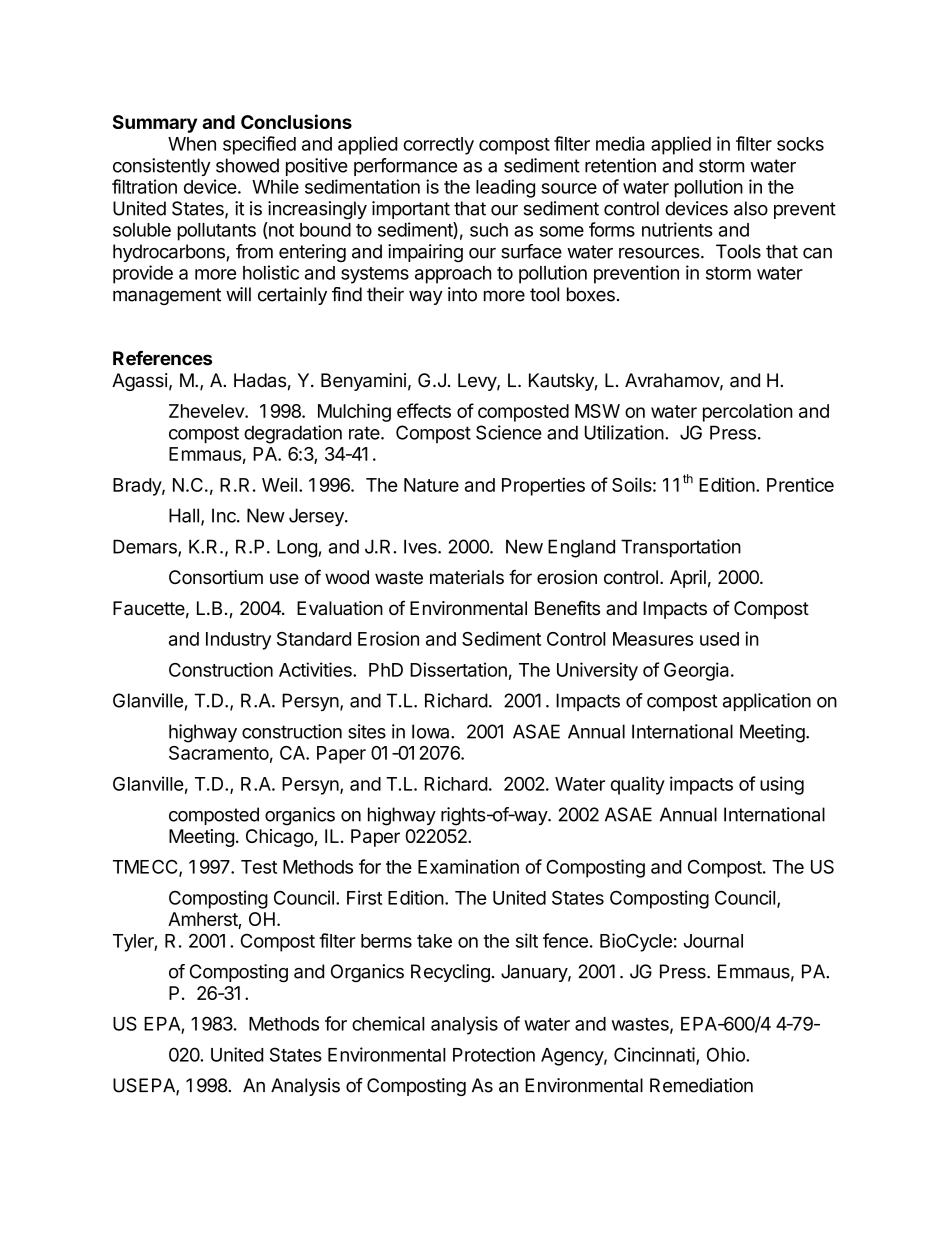 This image has height=1233, width=952. Describe the element at coordinates (388, 1023) in the image. I see `chemical` at that location.
